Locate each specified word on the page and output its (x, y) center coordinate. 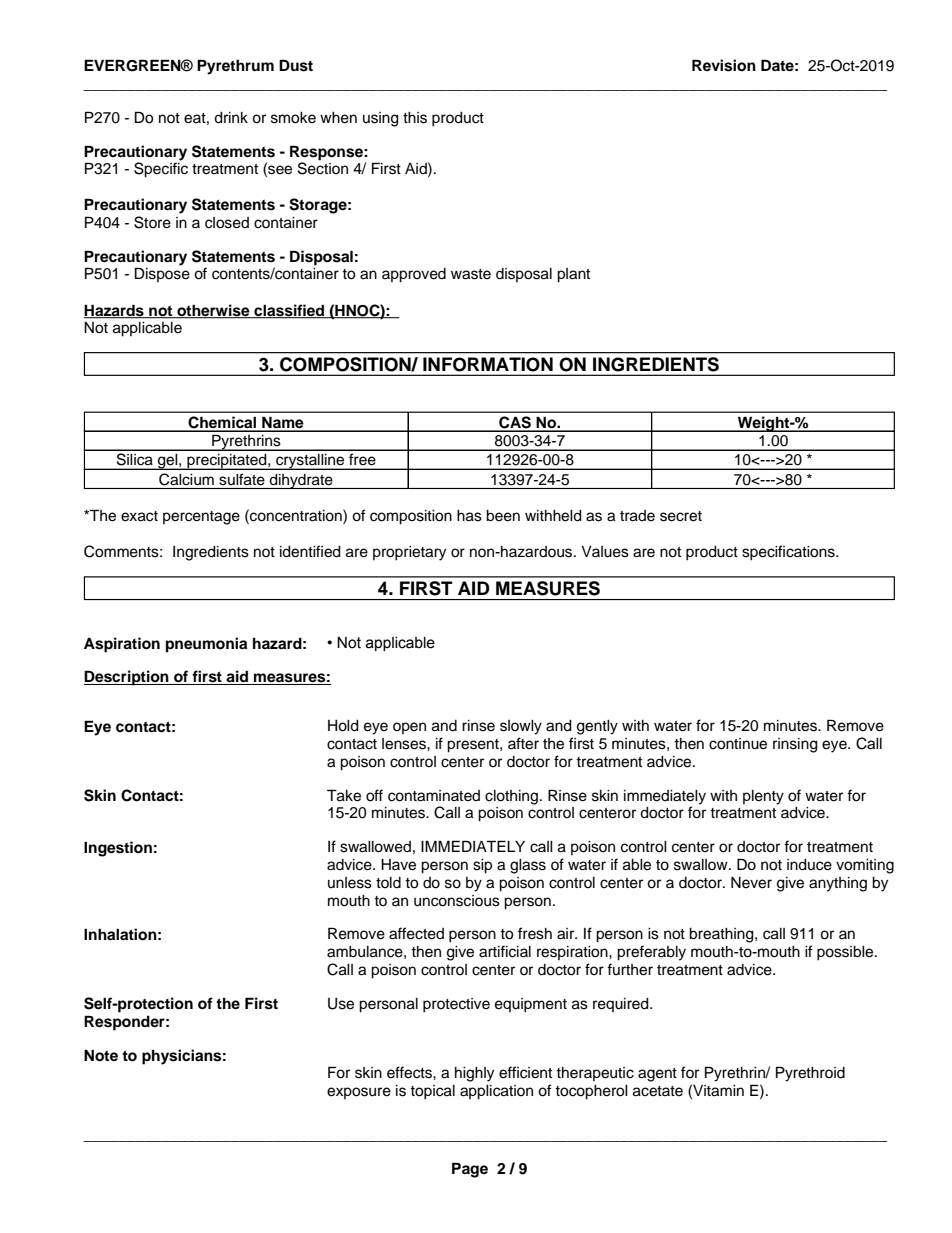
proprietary (409, 553)
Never (751, 883)
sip (482, 866)
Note (101, 1055)
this (415, 118)
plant (573, 275)
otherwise (213, 311)
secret (681, 516)
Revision (724, 65)
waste (471, 274)
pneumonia (206, 645)
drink (231, 118)
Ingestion (118, 849)
